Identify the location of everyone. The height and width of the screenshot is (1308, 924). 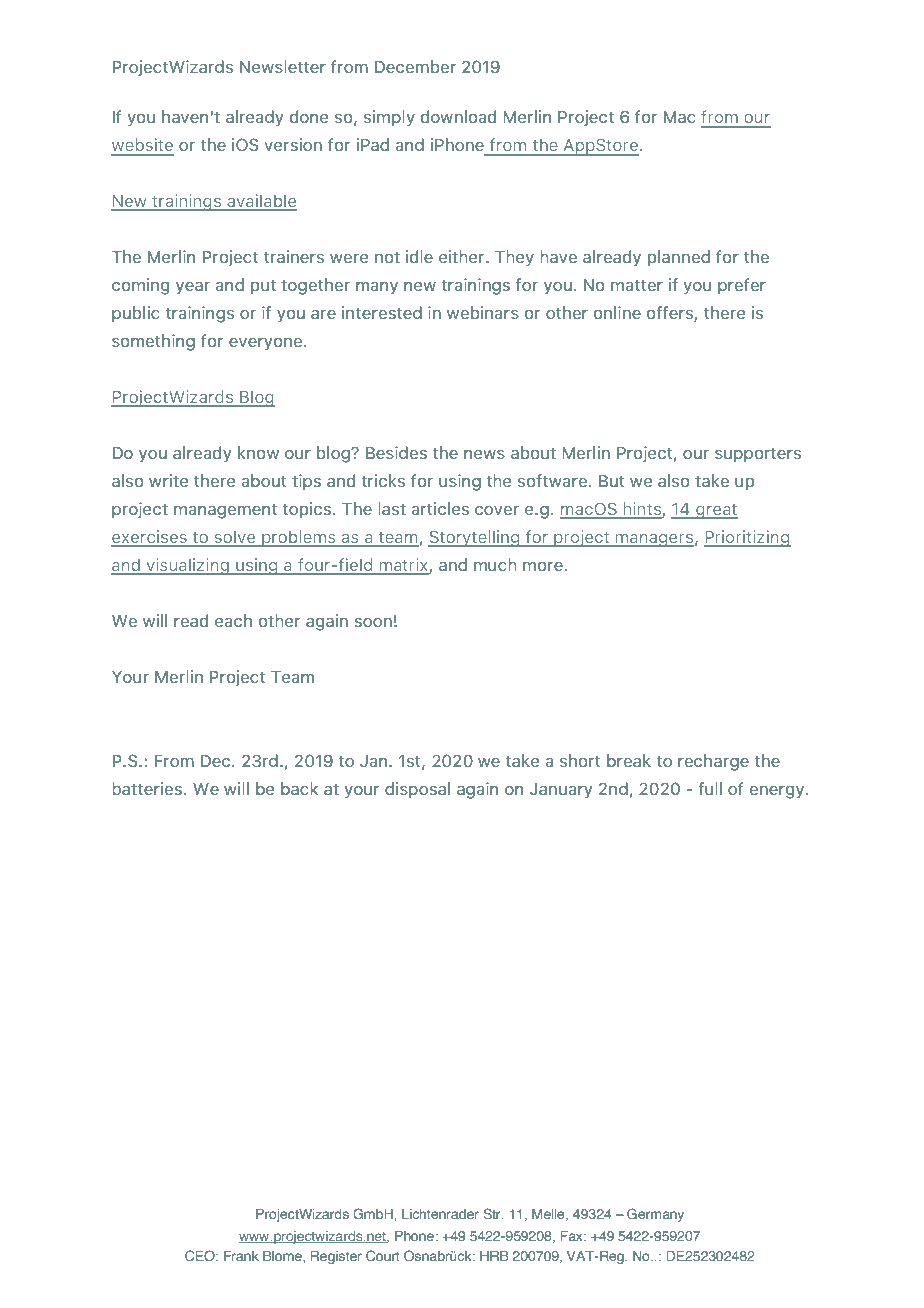
(267, 344).
